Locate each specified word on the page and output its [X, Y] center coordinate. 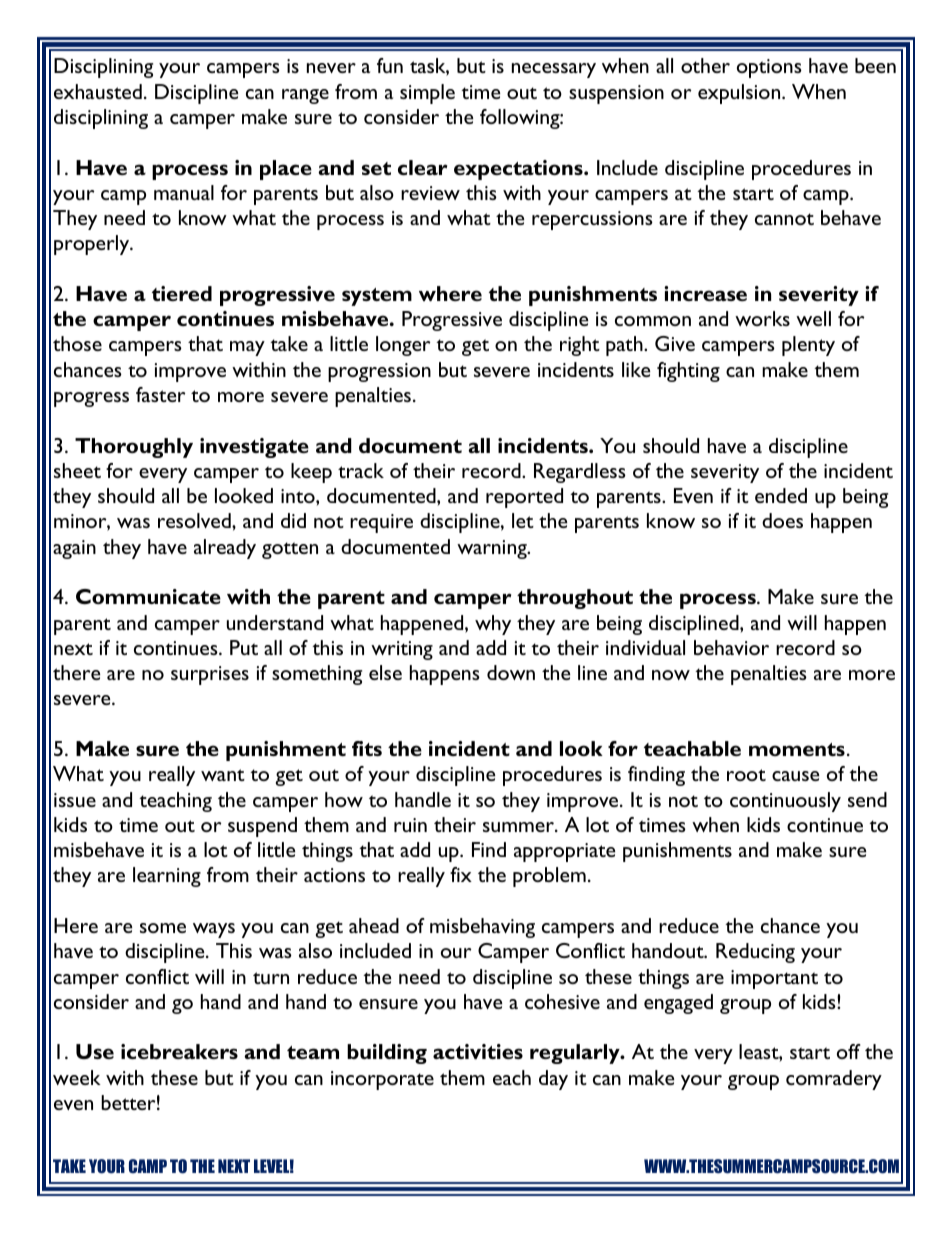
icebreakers [179, 1051]
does [782, 520]
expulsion [740, 94]
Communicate [148, 596]
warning [493, 549]
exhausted [98, 91]
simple [427, 94]
